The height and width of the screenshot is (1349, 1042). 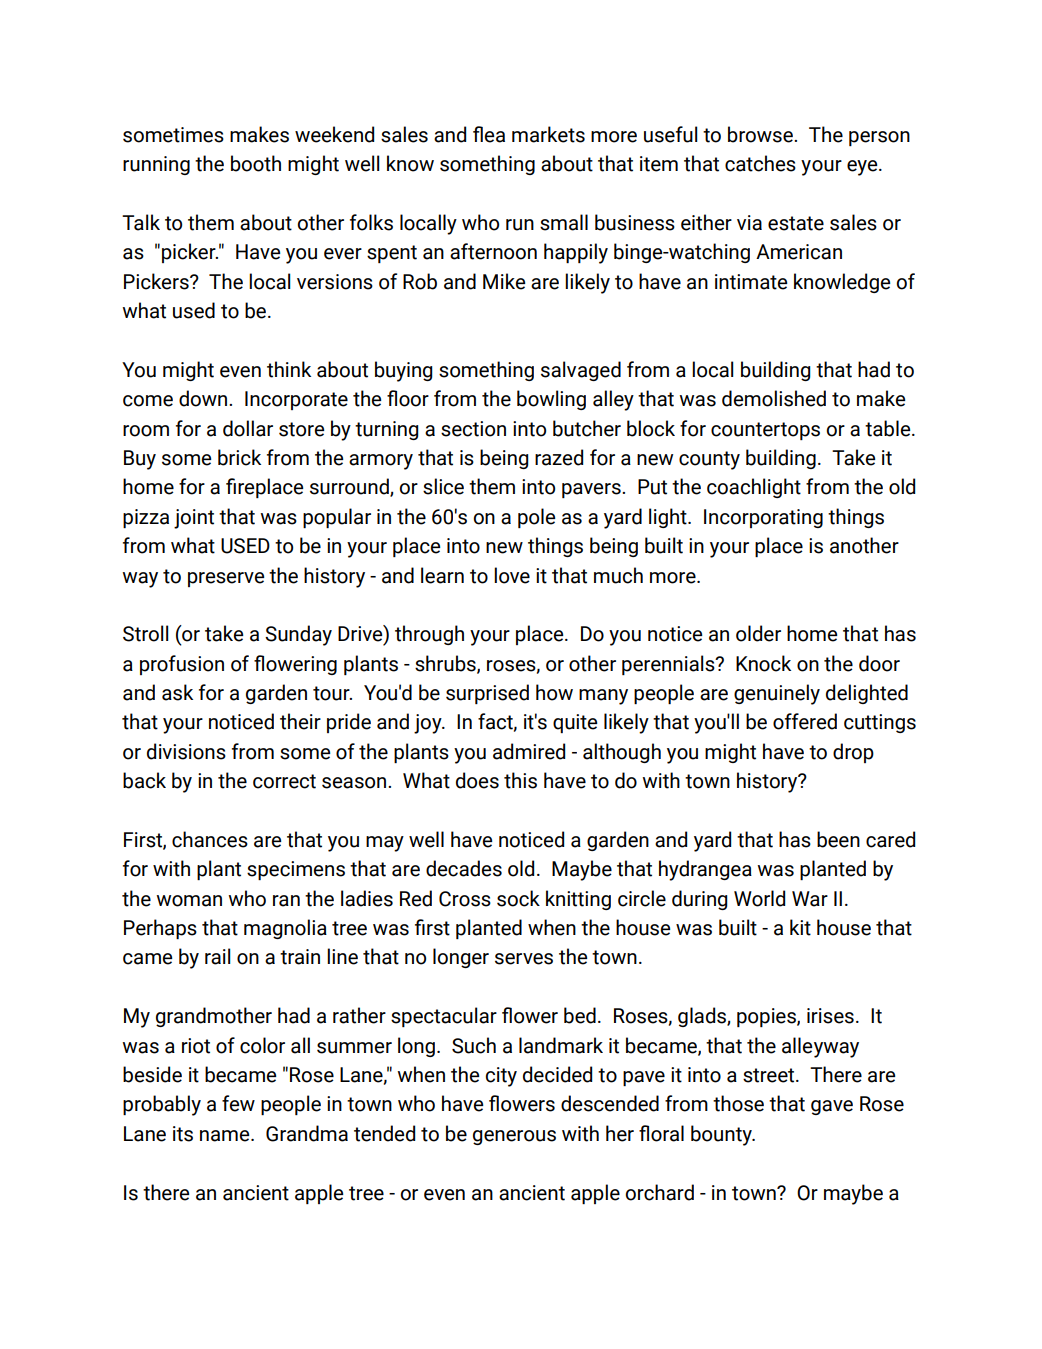 I want to click on profusion, so click(x=182, y=665).
